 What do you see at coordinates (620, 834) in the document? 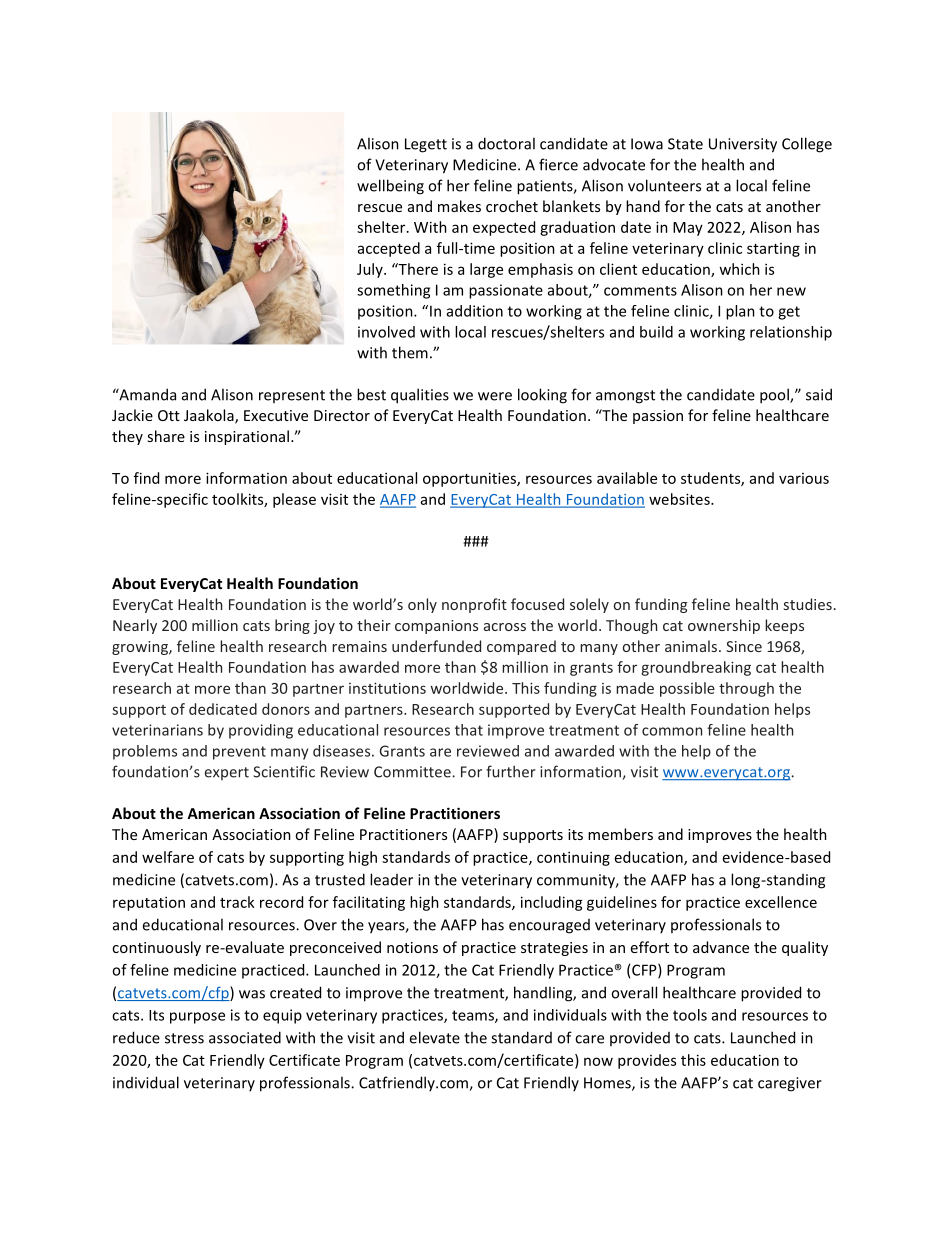
I see `members` at bounding box center [620, 834].
